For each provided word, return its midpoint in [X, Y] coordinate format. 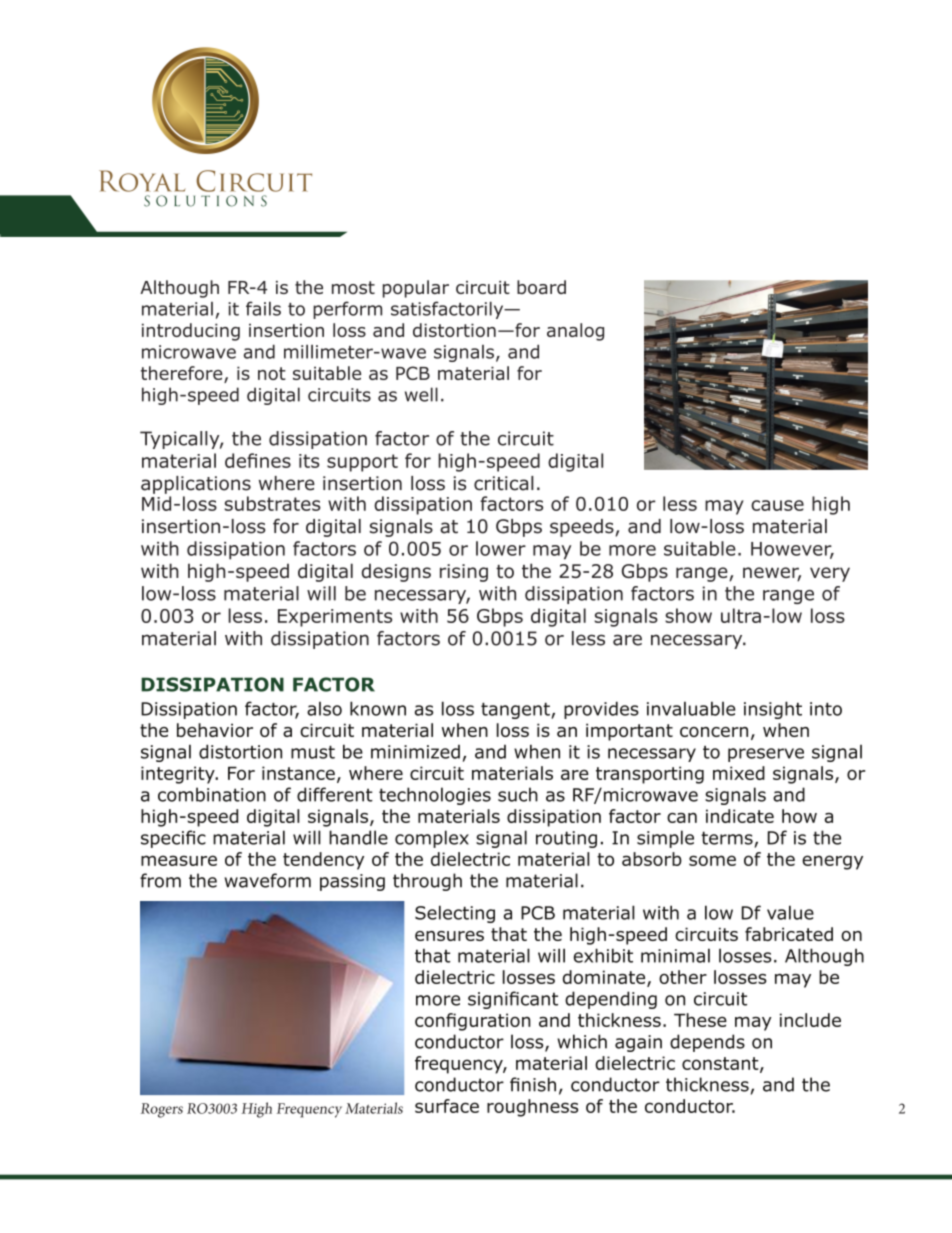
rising [464, 573]
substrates [272, 503]
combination [212, 794]
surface [447, 1106]
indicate [740, 816]
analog [575, 332]
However [792, 550]
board [541, 287]
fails [263, 308]
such [518, 794]
